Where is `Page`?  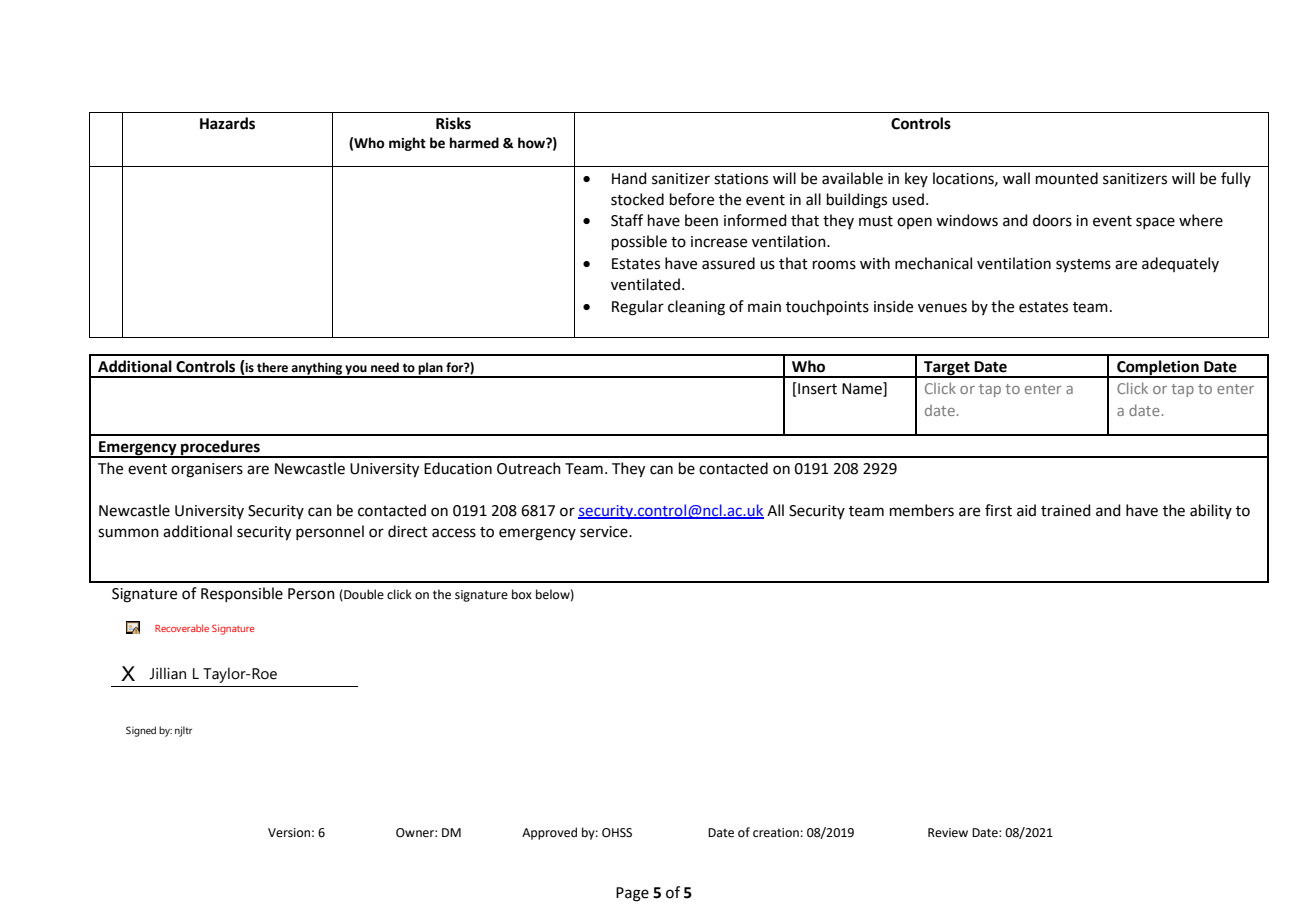 Page is located at coordinates (632, 894).
